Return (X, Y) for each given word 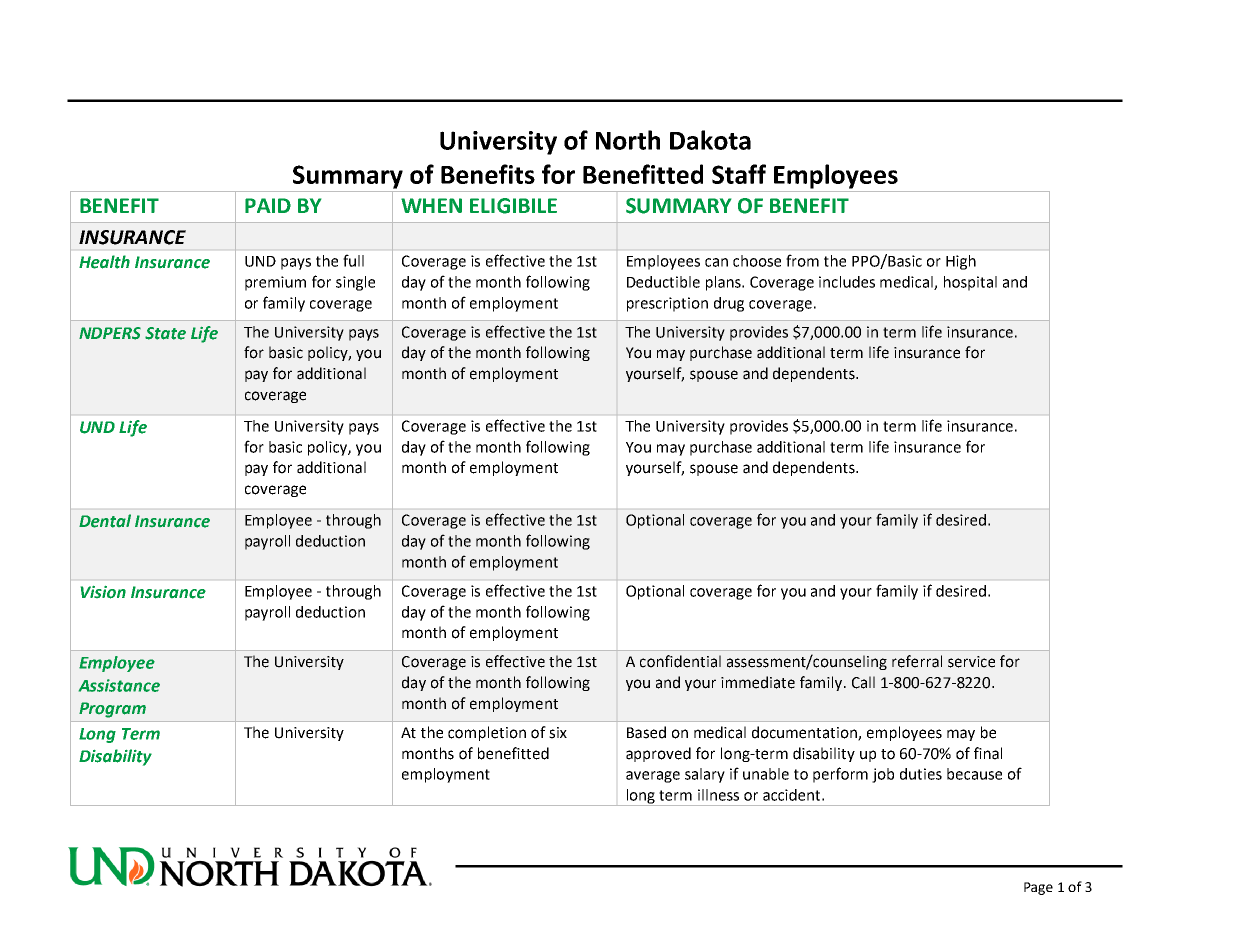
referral (917, 661)
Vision (103, 592)
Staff (739, 174)
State (165, 333)
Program (112, 710)
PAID (268, 205)
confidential (680, 661)
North (628, 140)
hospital (970, 283)
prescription (667, 304)
